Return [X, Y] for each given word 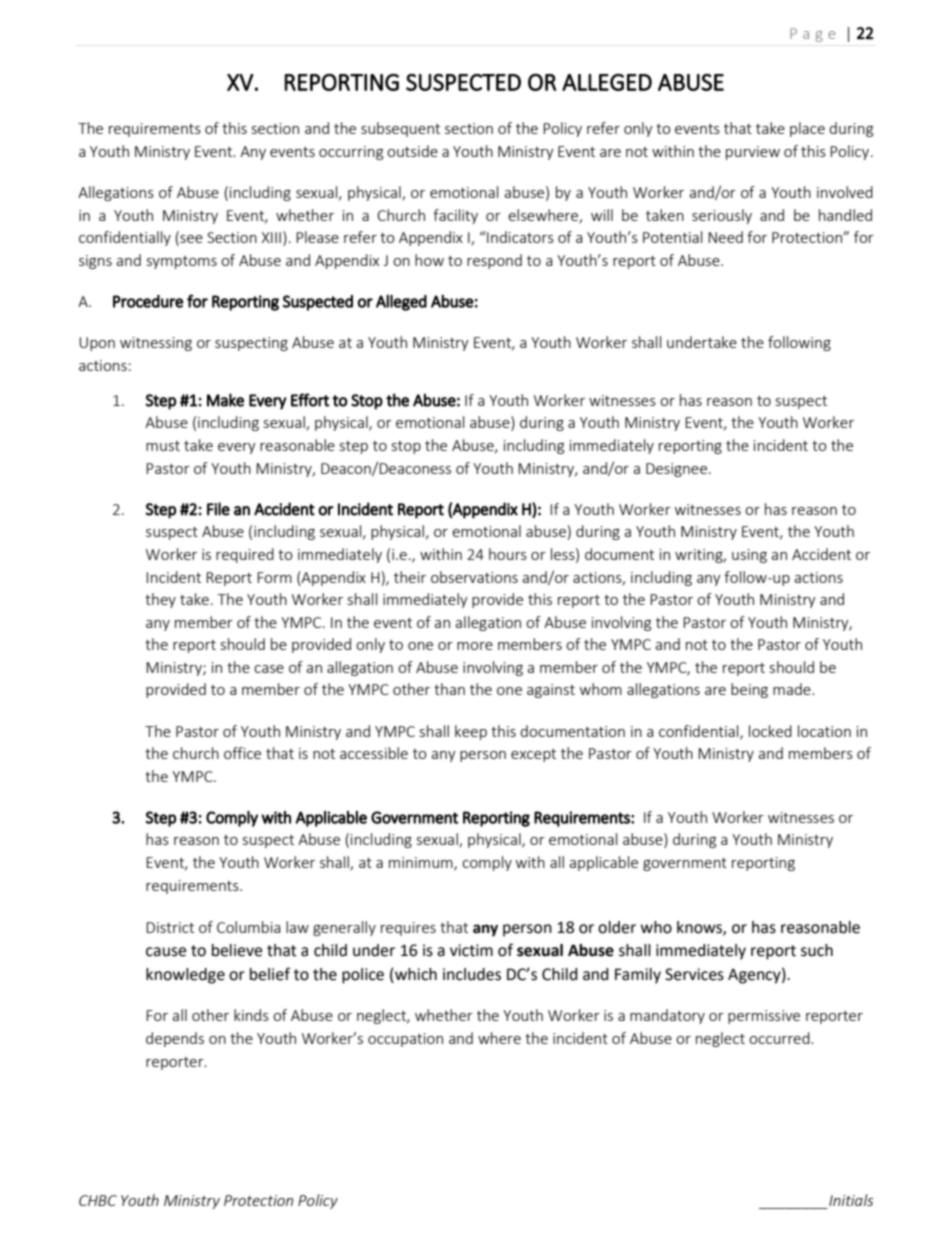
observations [474, 577]
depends [175, 1039]
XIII [271, 237]
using [749, 556]
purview [753, 153]
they [160, 600]
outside [412, 151]
